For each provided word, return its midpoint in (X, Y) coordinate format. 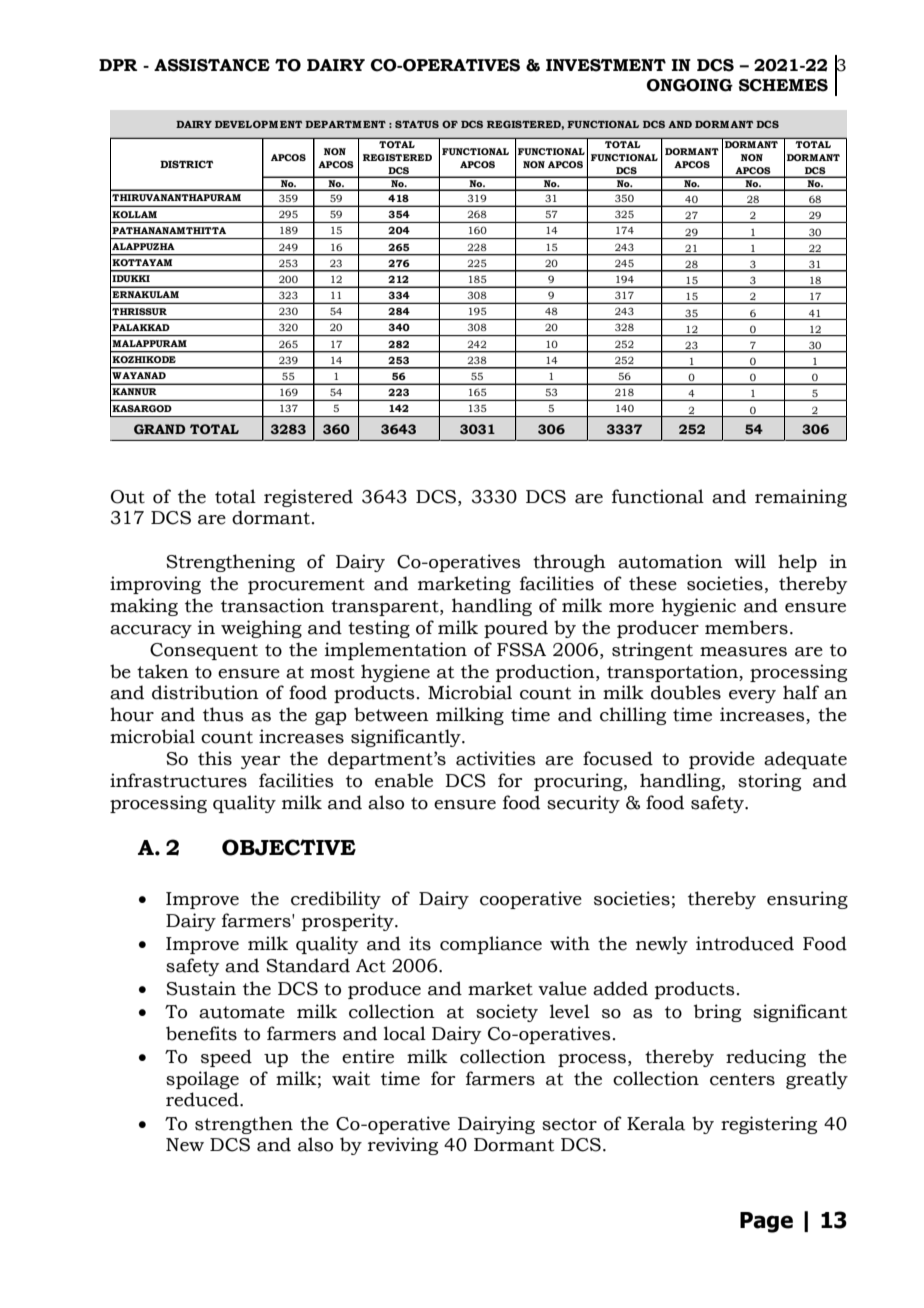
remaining (801, 498)
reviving (403, 1146)
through (569, 563)
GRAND (159, 429)
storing (769, 782)
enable (404, 780)
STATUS (417, 124)
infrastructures (178, 780)
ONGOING (690, 85)
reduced (203, 1099)
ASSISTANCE (212, 65)
